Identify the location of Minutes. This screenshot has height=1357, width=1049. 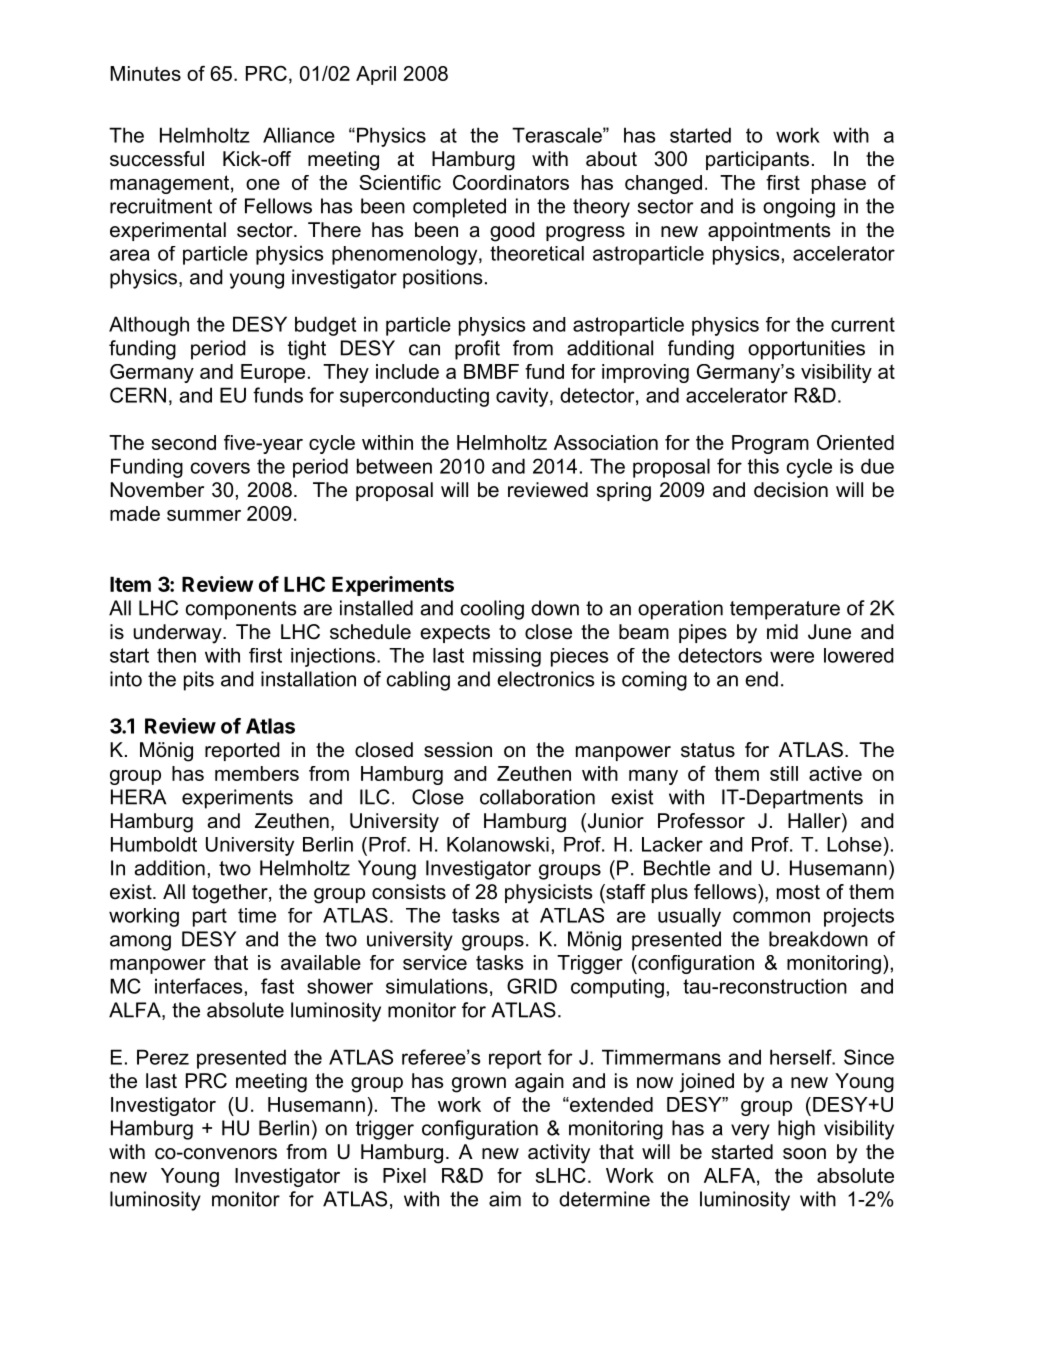
(145, 73).
